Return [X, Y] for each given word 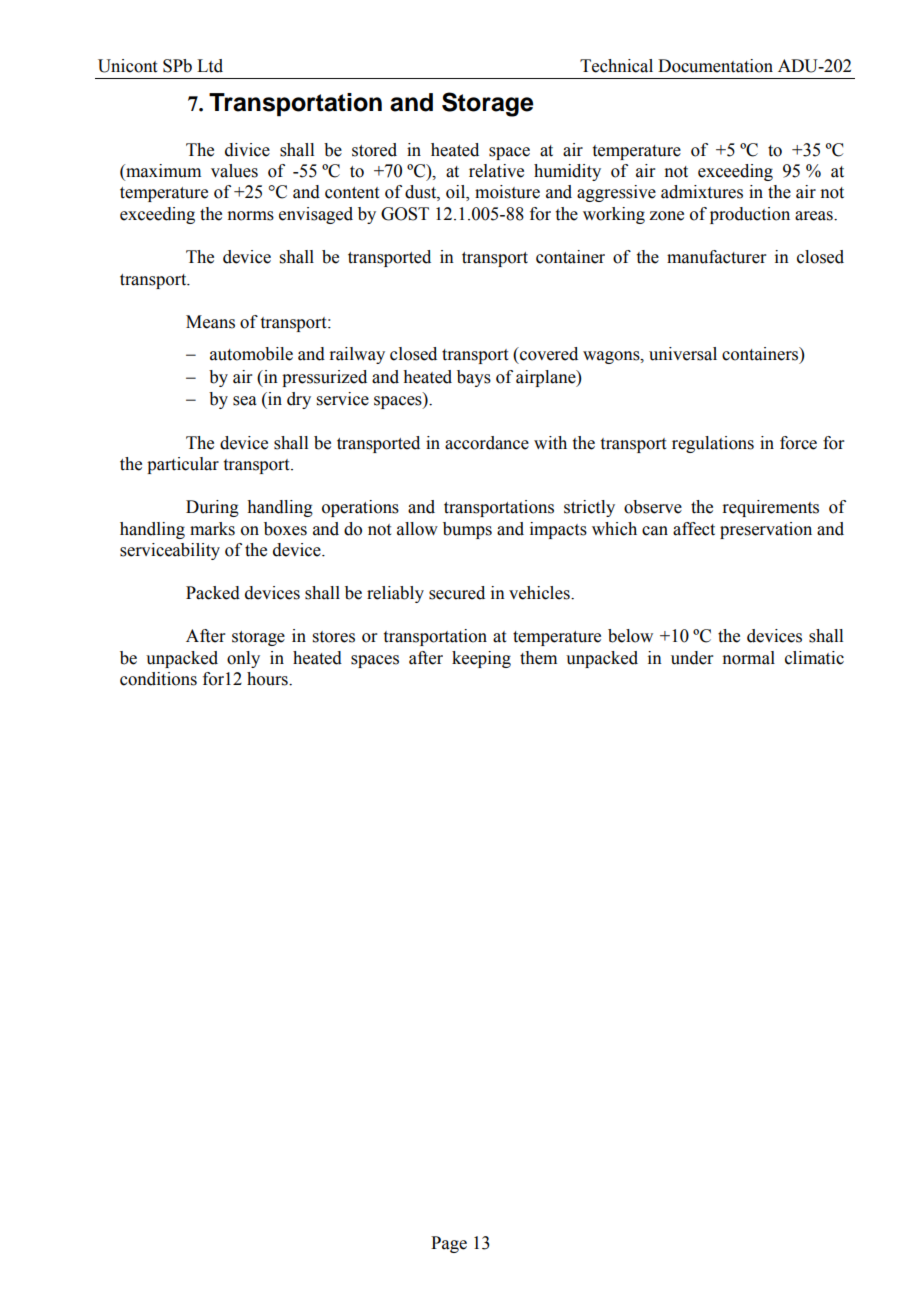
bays [474, 378]
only [243, 659]
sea [245, 401]
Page [449, 1244]
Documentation [715, 66]
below [630, 636]
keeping [481, 659]
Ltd [210, 66]
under [692, 658]
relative [496, 171]
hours [268, 679]
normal [748, 658]
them [538, 658]
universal [683, 354]
